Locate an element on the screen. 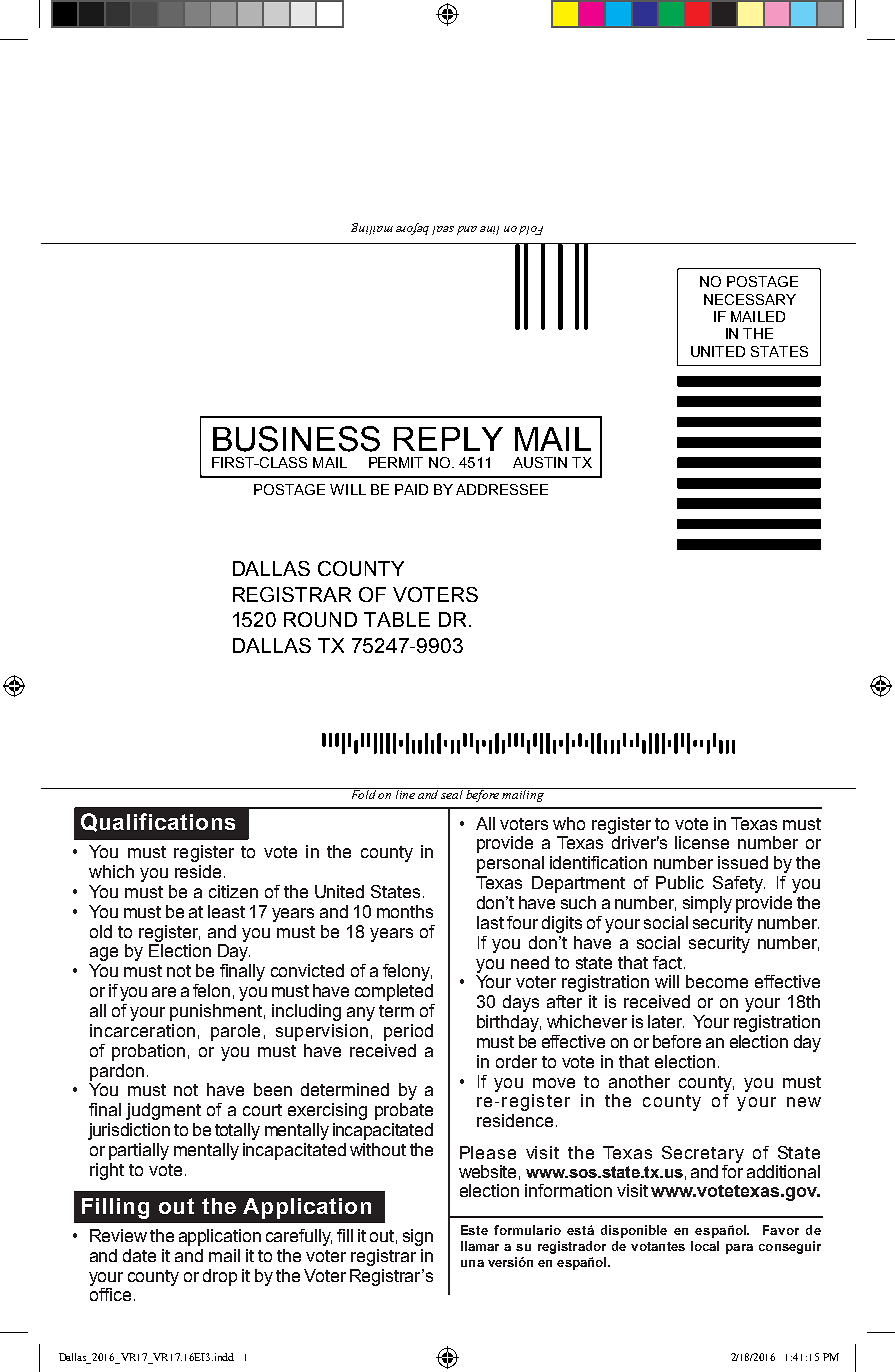 This screenshot has width=895, height=1372. una is located at coordinates (472, 1263).
